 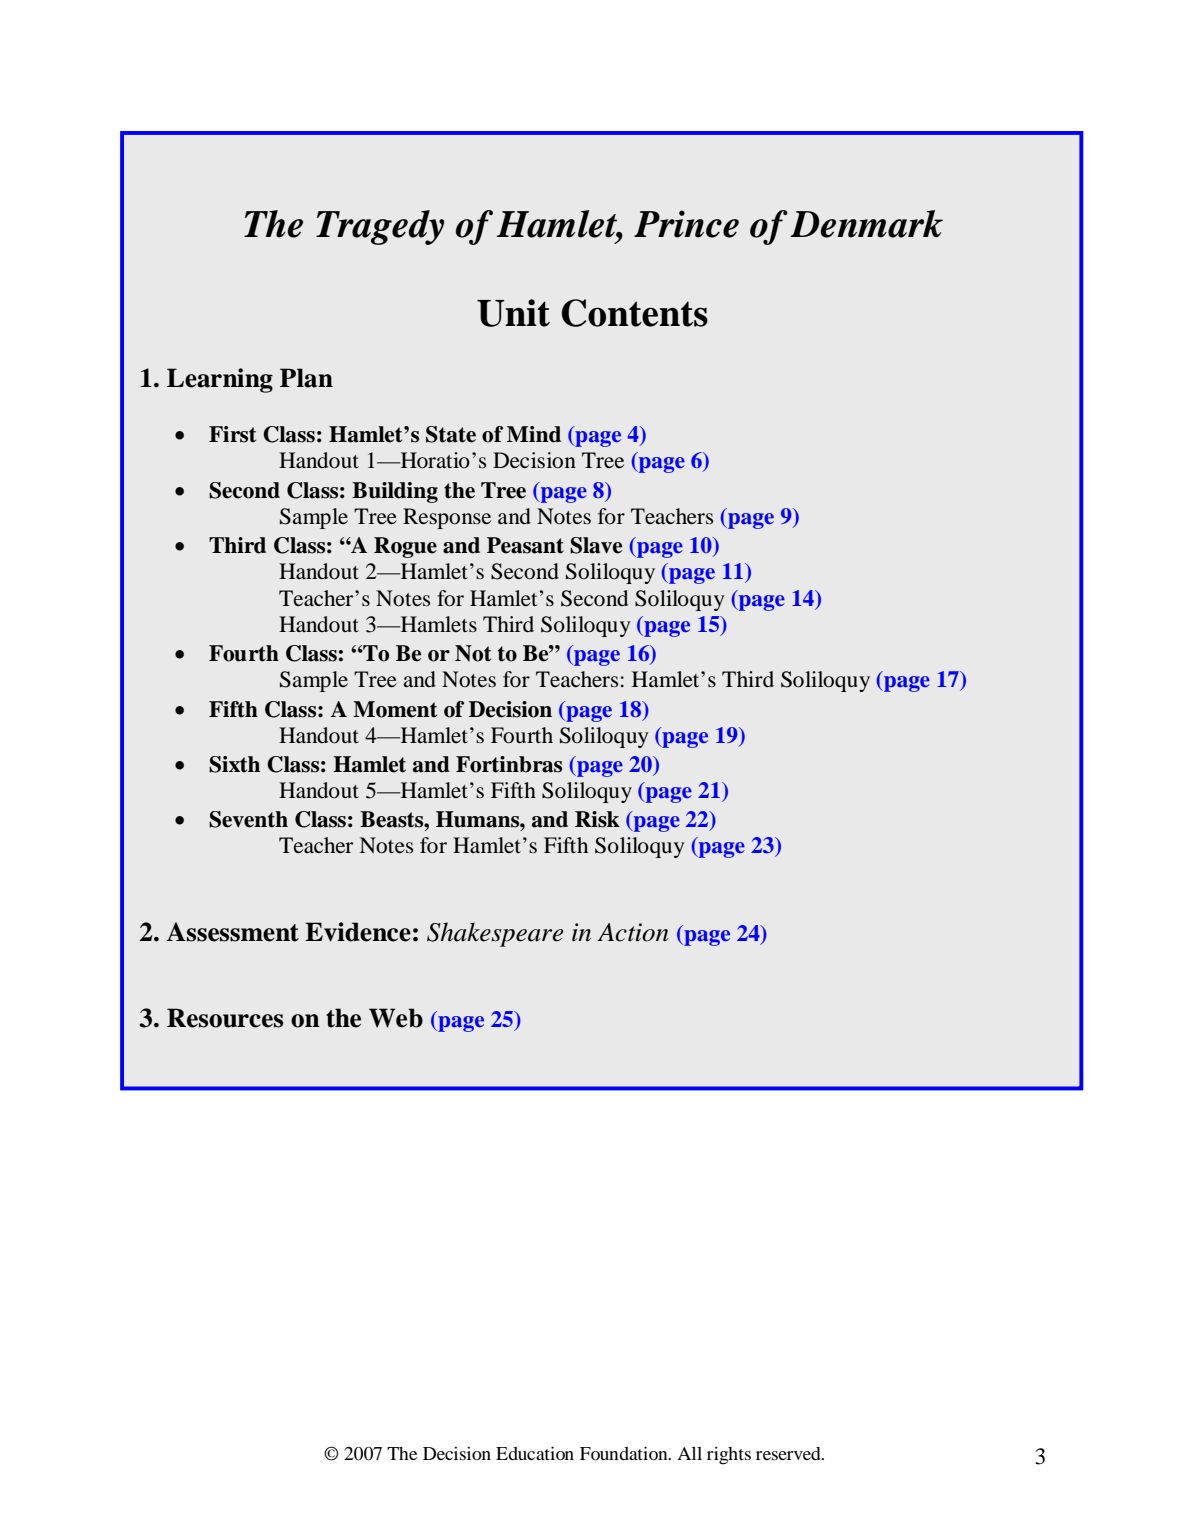 I want to click on Peasant, so click(x=525, y=545).
